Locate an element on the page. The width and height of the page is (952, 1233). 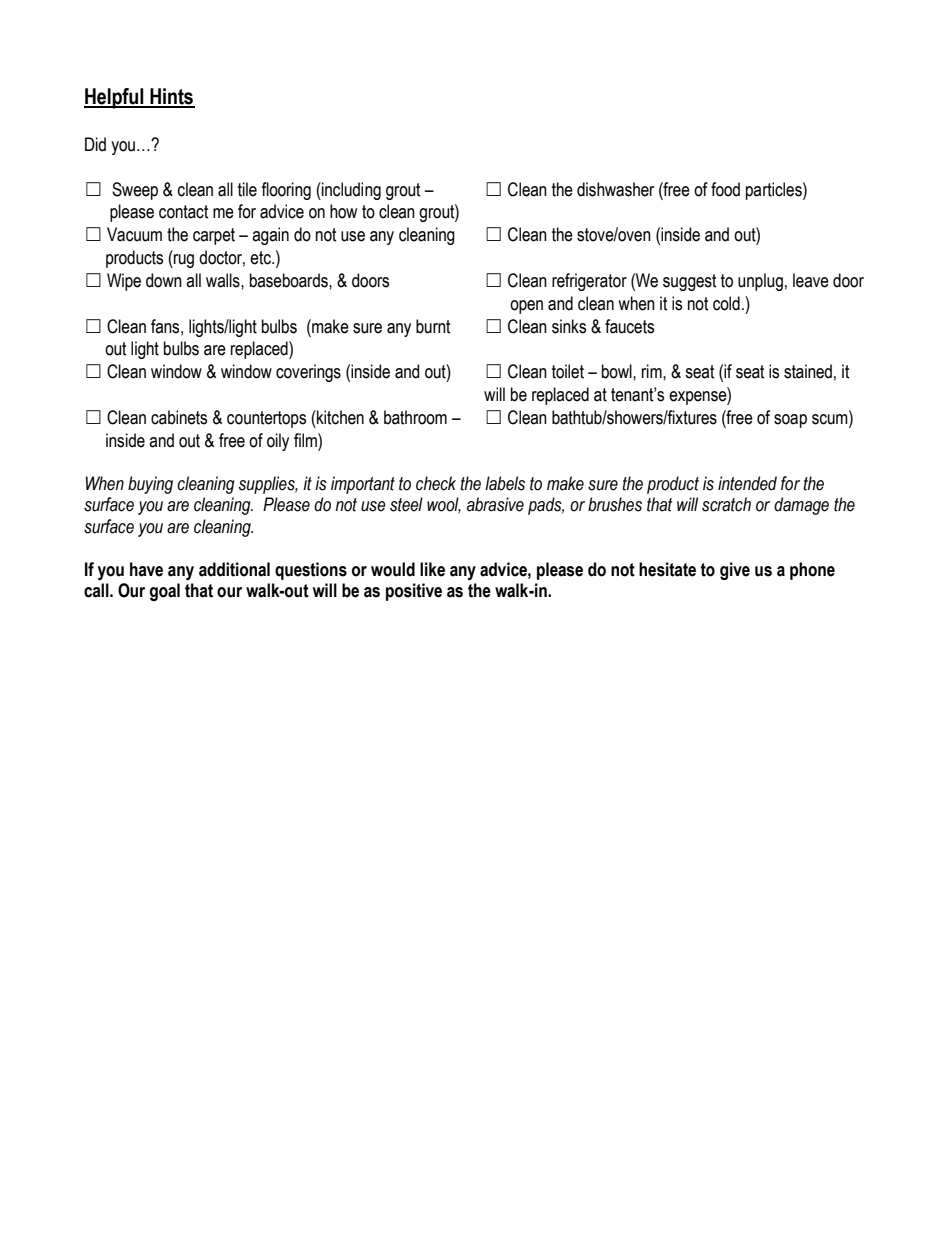
like is located at coordinates (432, 569).
